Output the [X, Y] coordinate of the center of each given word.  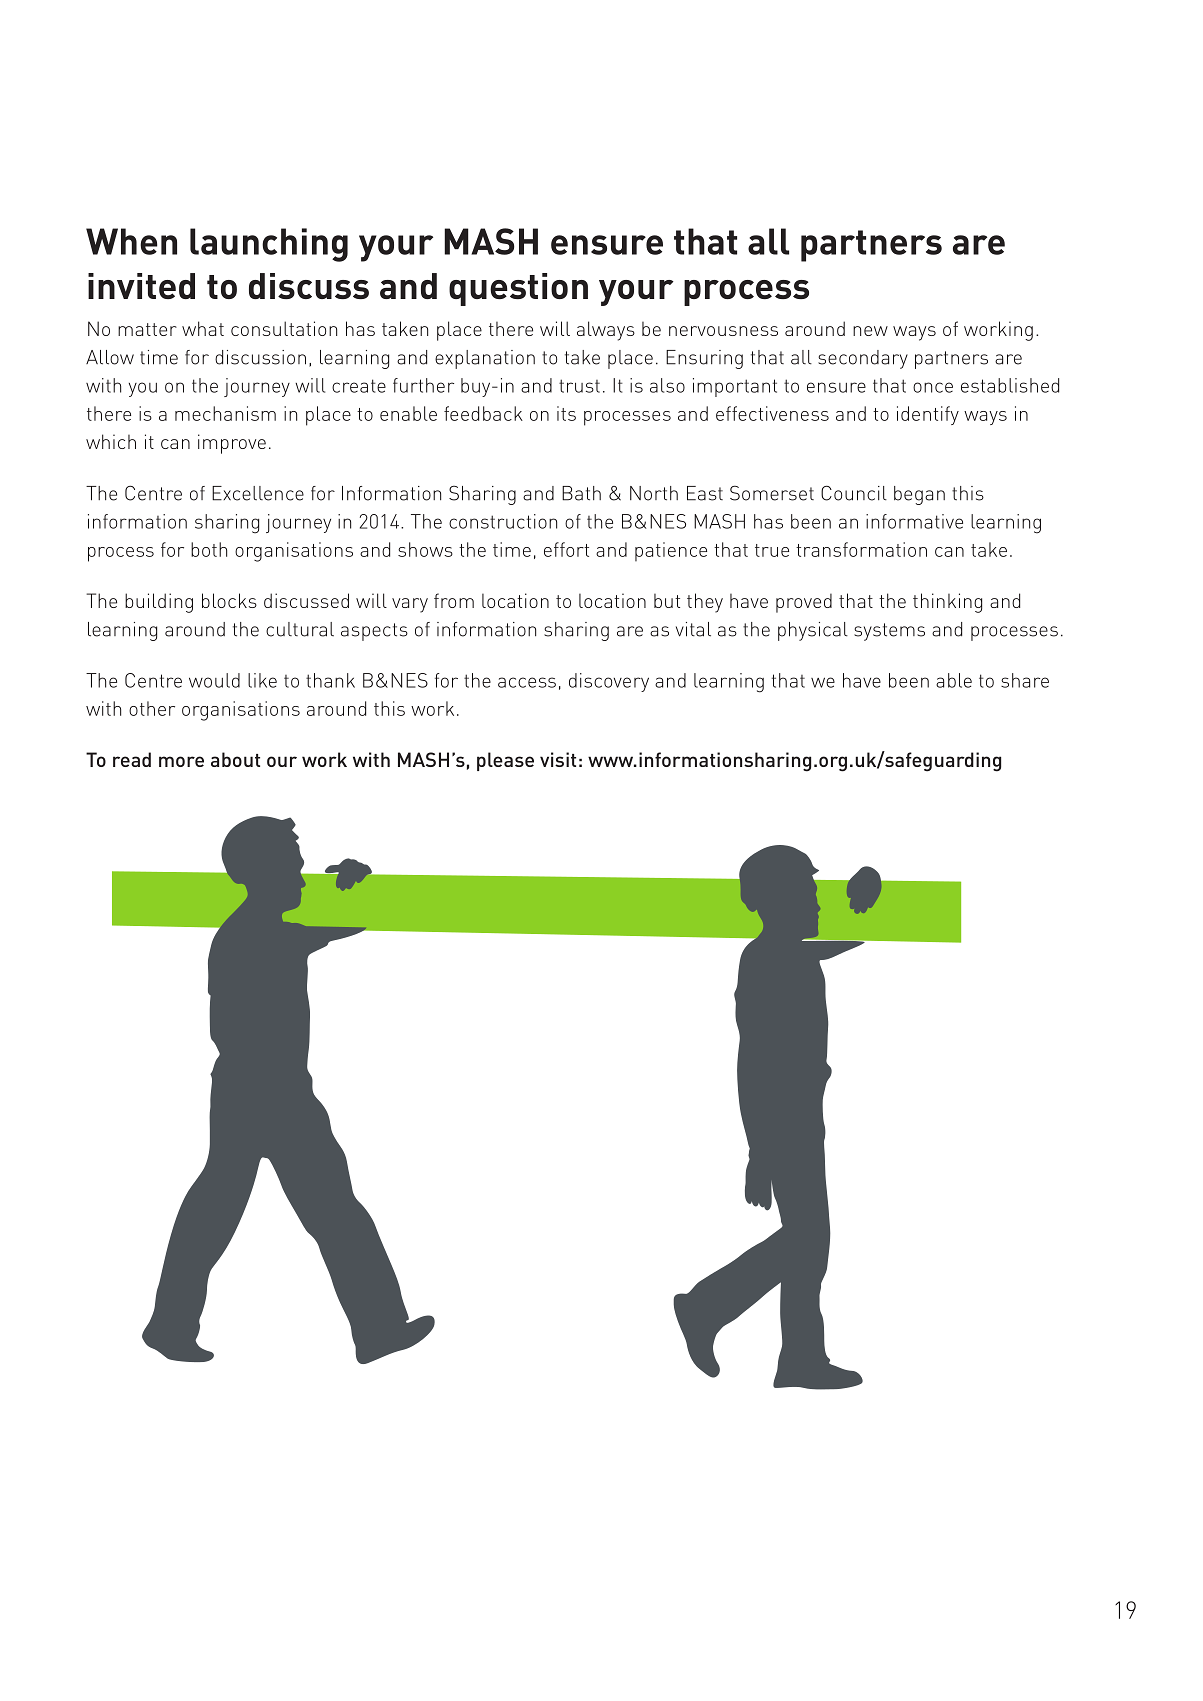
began [919, 495]
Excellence [258, 493]
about [235, 759]
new [870, 331]
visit [558, 759]
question [518, 289]
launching [269, 245]
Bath [581, 493]
